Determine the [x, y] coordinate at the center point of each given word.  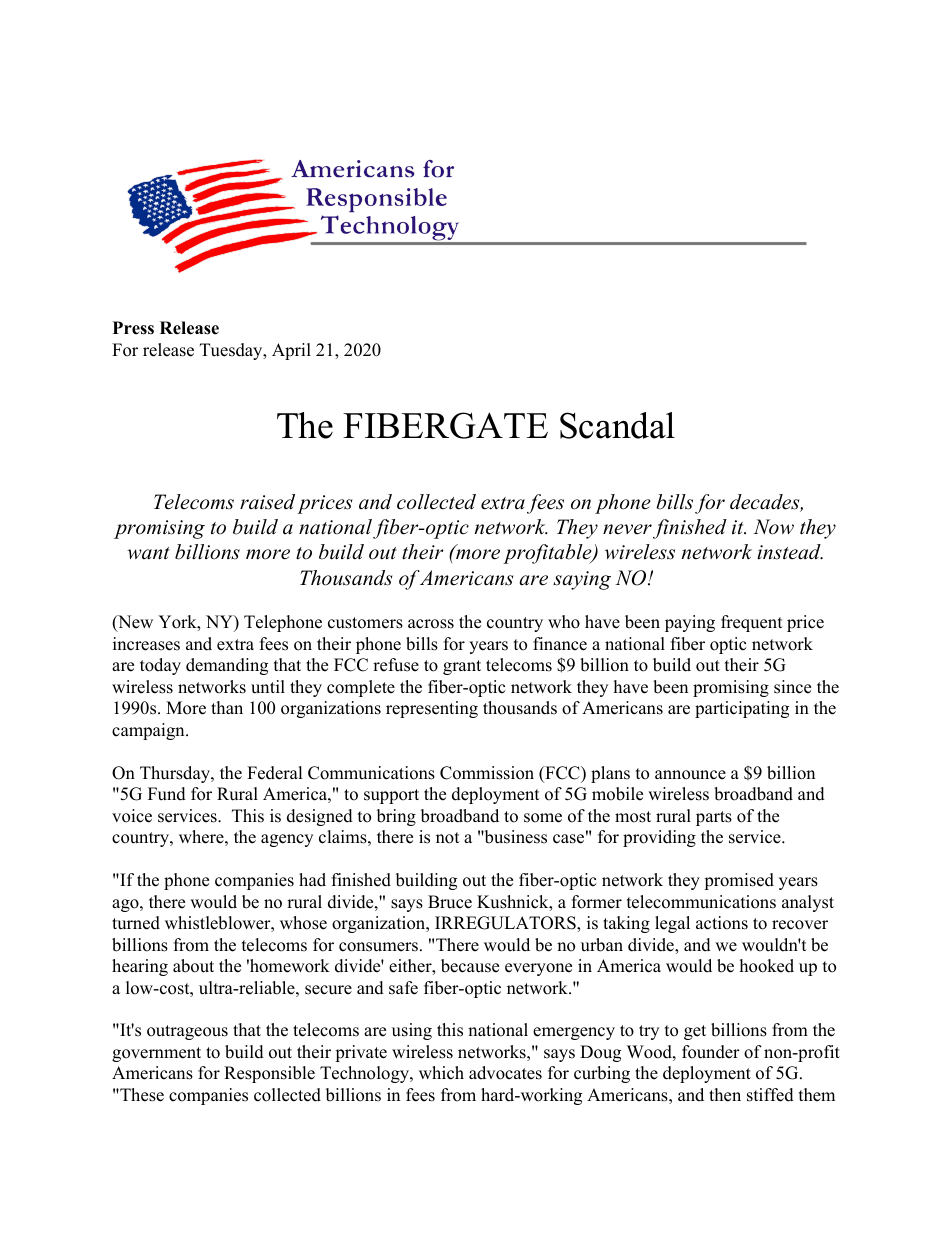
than [227, 707]
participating [742, 709]
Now [773, 527]
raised [267, 502]
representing [432, 709]
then [725, 1095]
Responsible [269, 1074]
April [291, 351]
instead [790, 552]
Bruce [450, 902]
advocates [505, 1073]
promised [739, 881]
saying [582, 580]
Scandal [617, 425]
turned [136, 923]
